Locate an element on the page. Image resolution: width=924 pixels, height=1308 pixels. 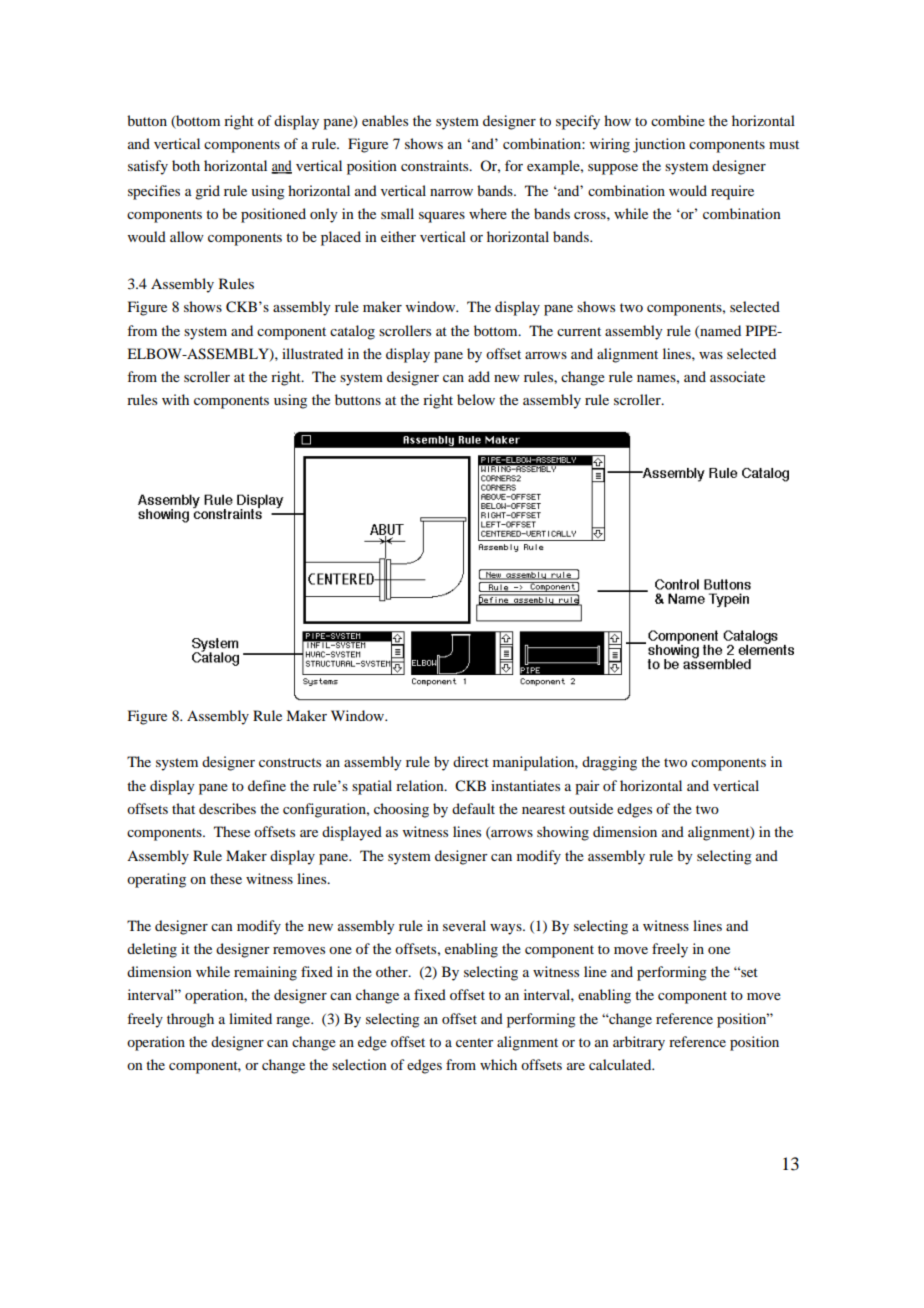
arbitrary is located at coordinates (639, 1043).
